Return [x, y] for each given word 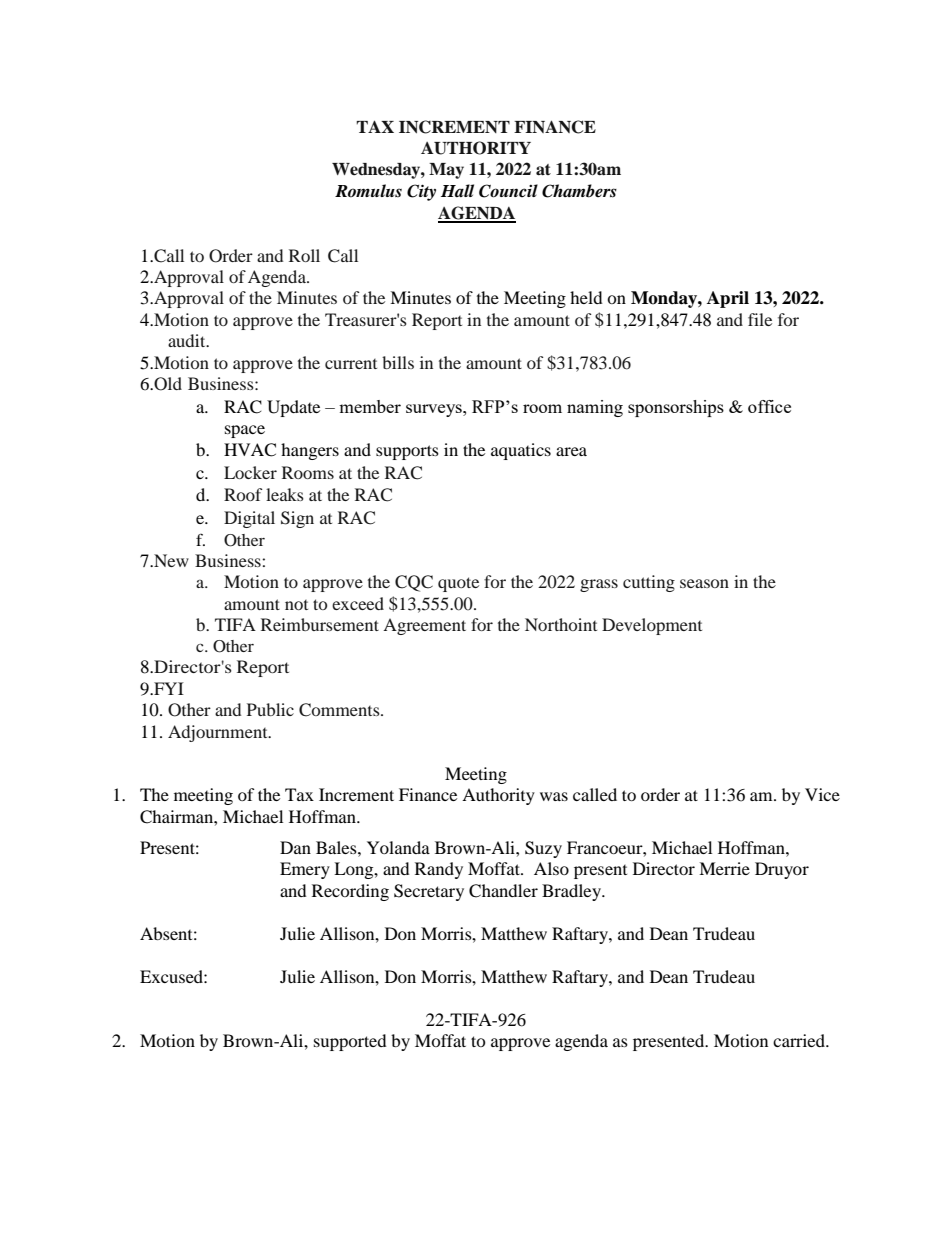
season [704, 583]
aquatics [521, 451]
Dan [295, 847]
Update [293, 408]
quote [458, 584]
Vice [822, 794]
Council [508, 191]
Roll [304, 255]
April [728, 299]
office [769, 406]
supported [350, 1042]
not [296, 605]
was [554, 796]
